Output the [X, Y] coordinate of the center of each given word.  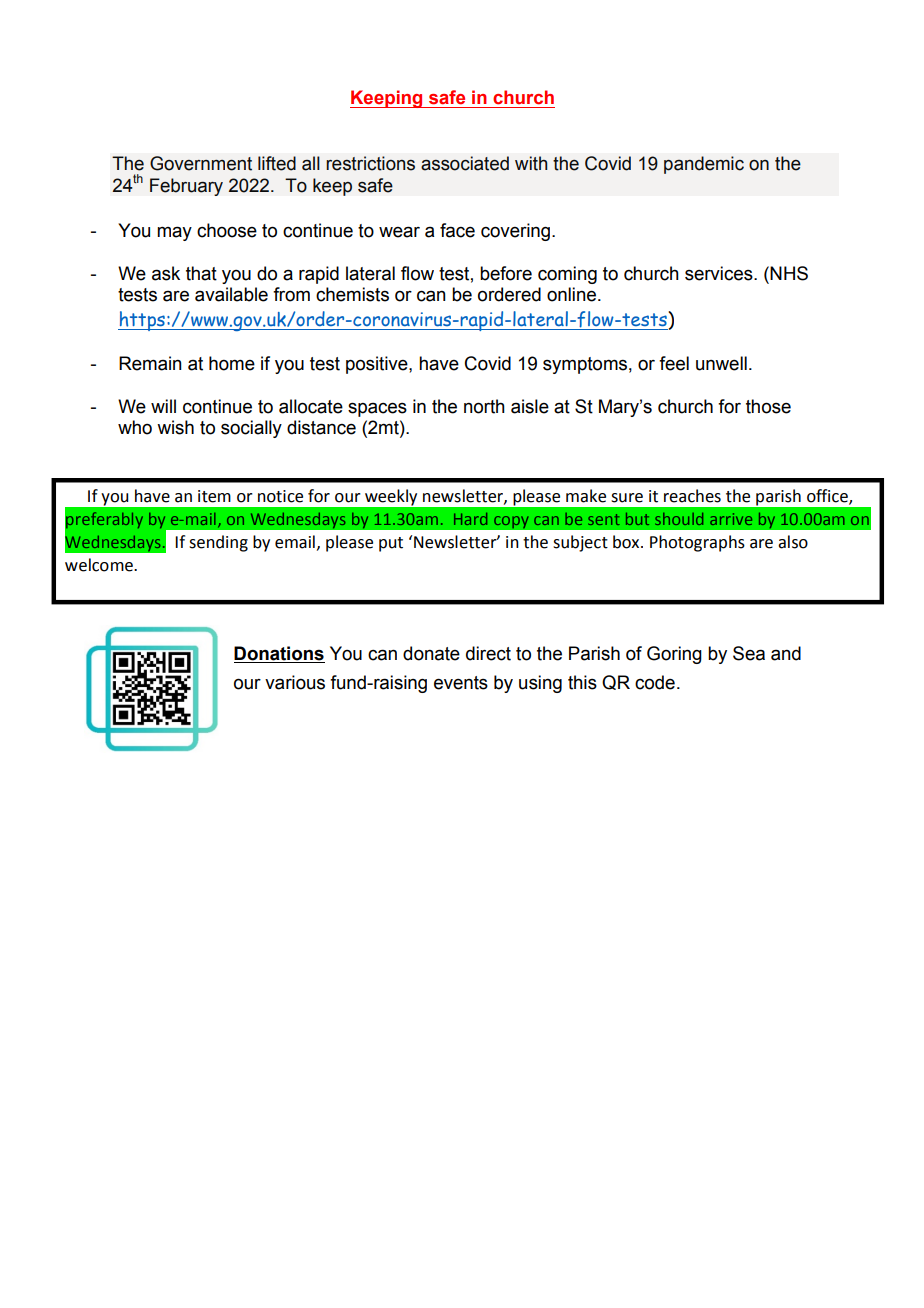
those [768, 406]
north [484, 406]
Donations [279, 654]
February [186, 187]
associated [465, 163]
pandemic [704, 165]
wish [175, 427]
